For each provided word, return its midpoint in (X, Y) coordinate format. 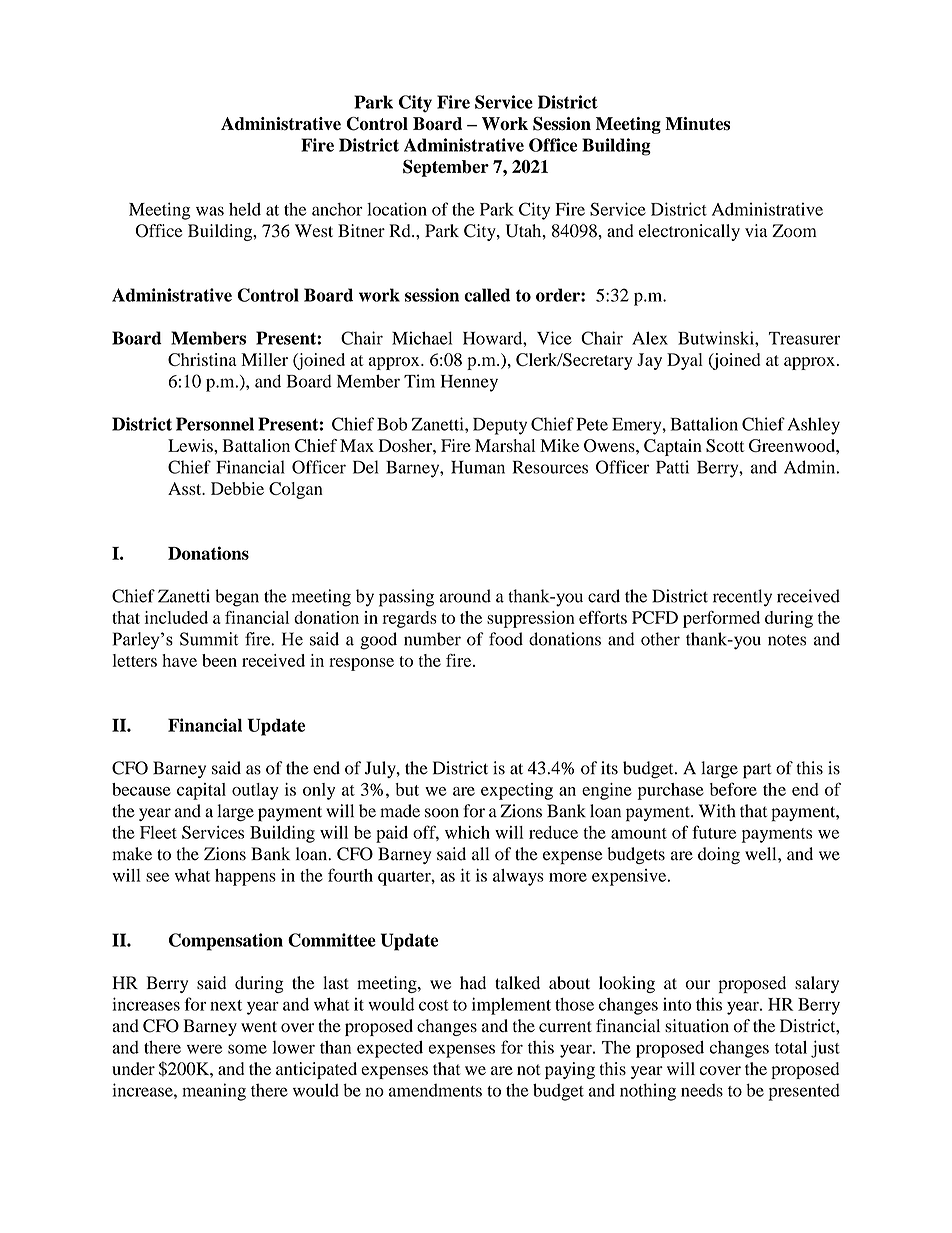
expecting (517, 791)
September (446, 168)
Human (478, 467)
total (791, 1047)
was (210, 211)
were (204, 1049)
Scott (725, 445)
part (757, 771)
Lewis (191, 445)
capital (201, 791)
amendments (435, 1090)
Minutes (697, 124)
